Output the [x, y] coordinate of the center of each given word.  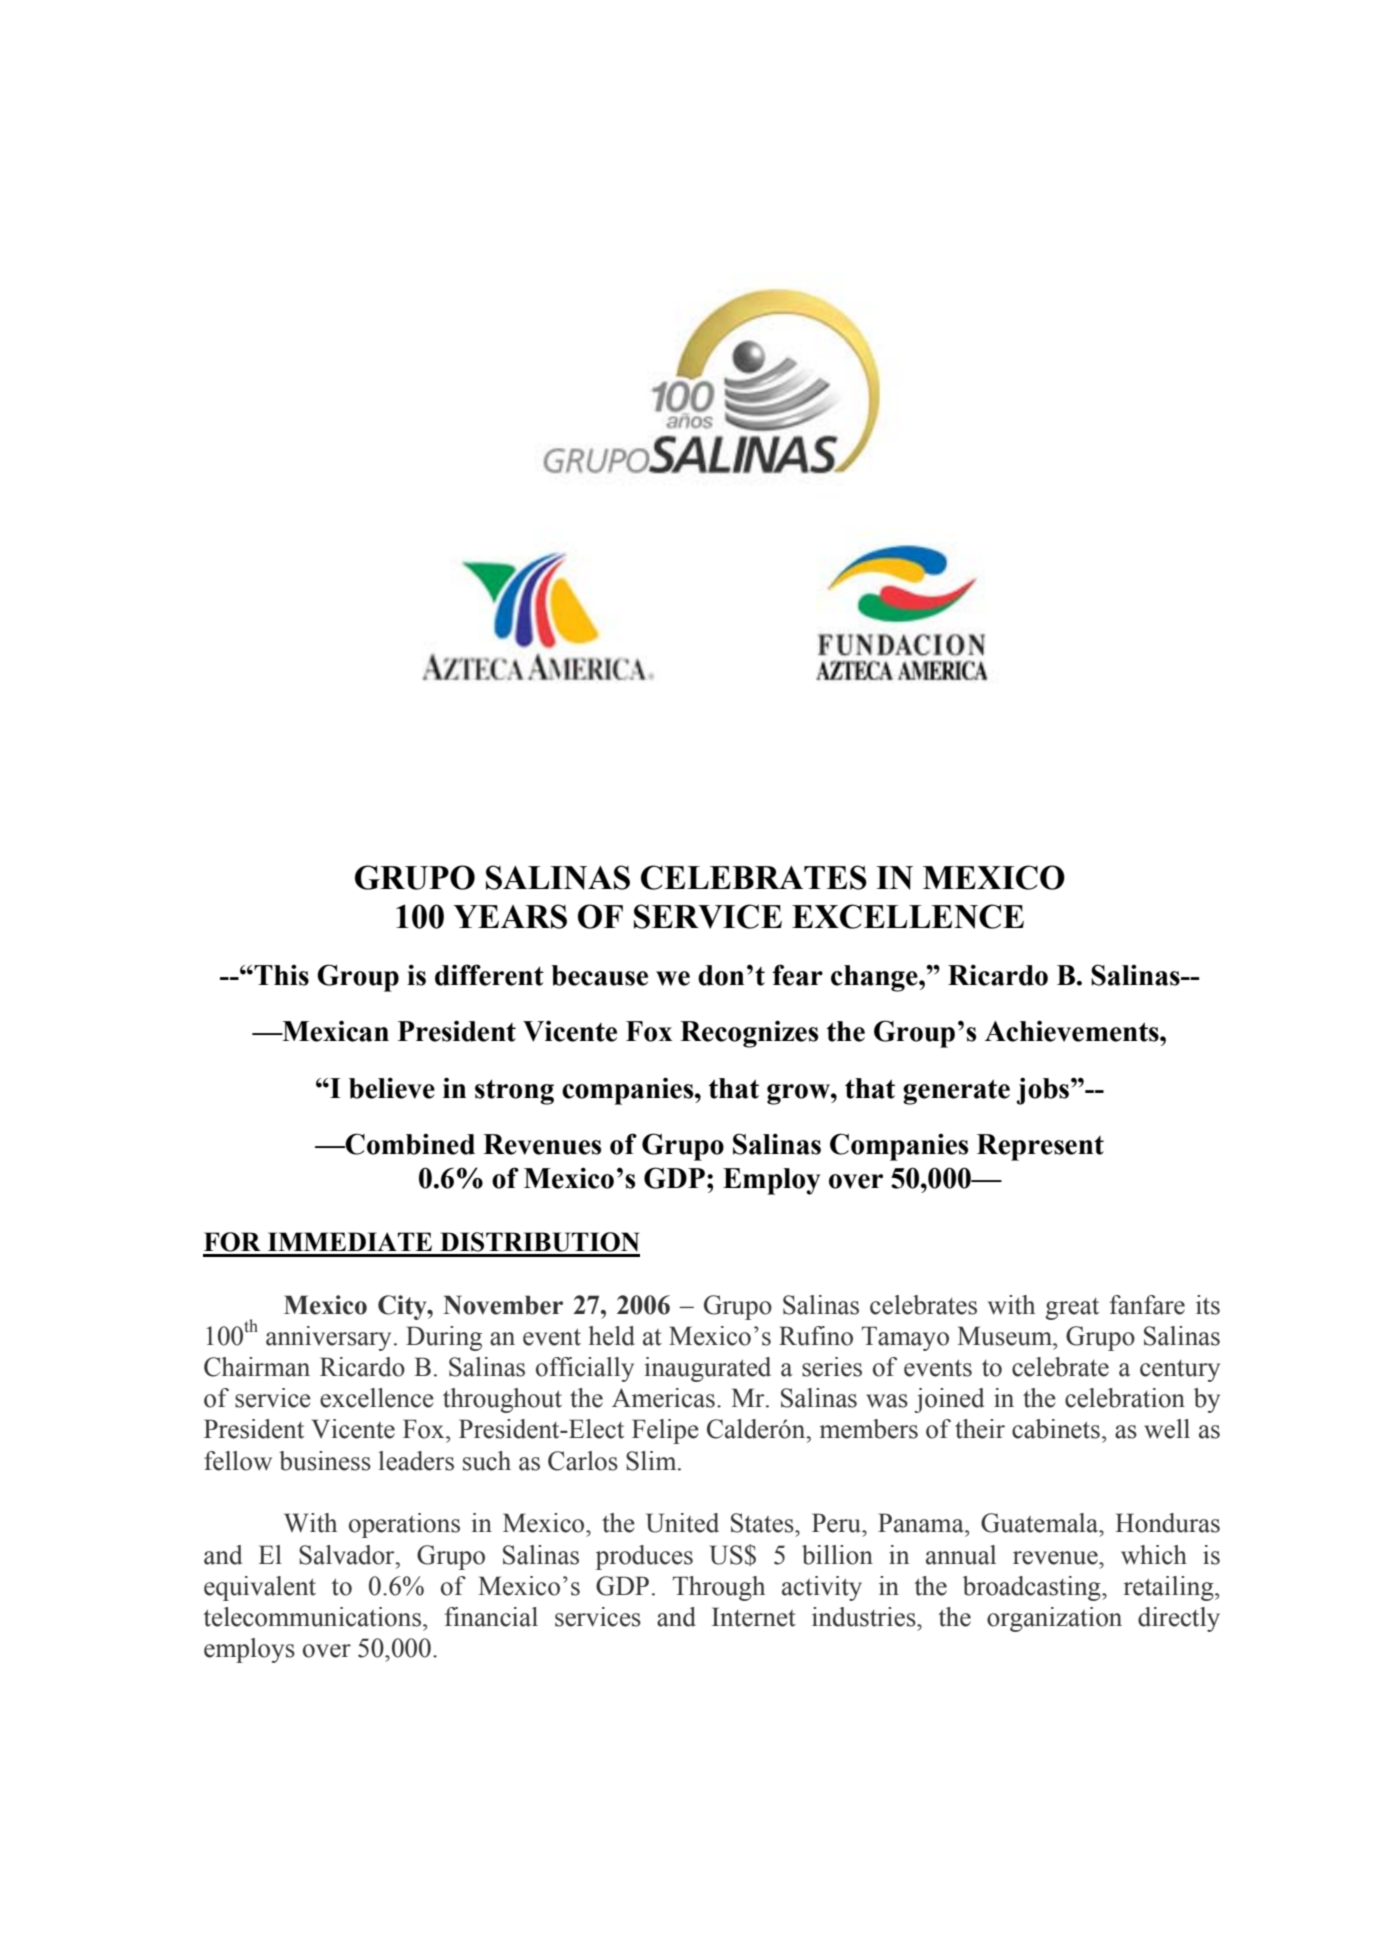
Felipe [665, 1431]
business [325, 1461]
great [1072, 1309]
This [281, 975]
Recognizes [749, 1034]
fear [798, 975]
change [875, 978]
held [612, 1336]
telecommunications [314, 1617]
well [1167, 1429]
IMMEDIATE [350, 1241]
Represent [1040, 1147]
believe [392, 1088]
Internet [754, 1617]
